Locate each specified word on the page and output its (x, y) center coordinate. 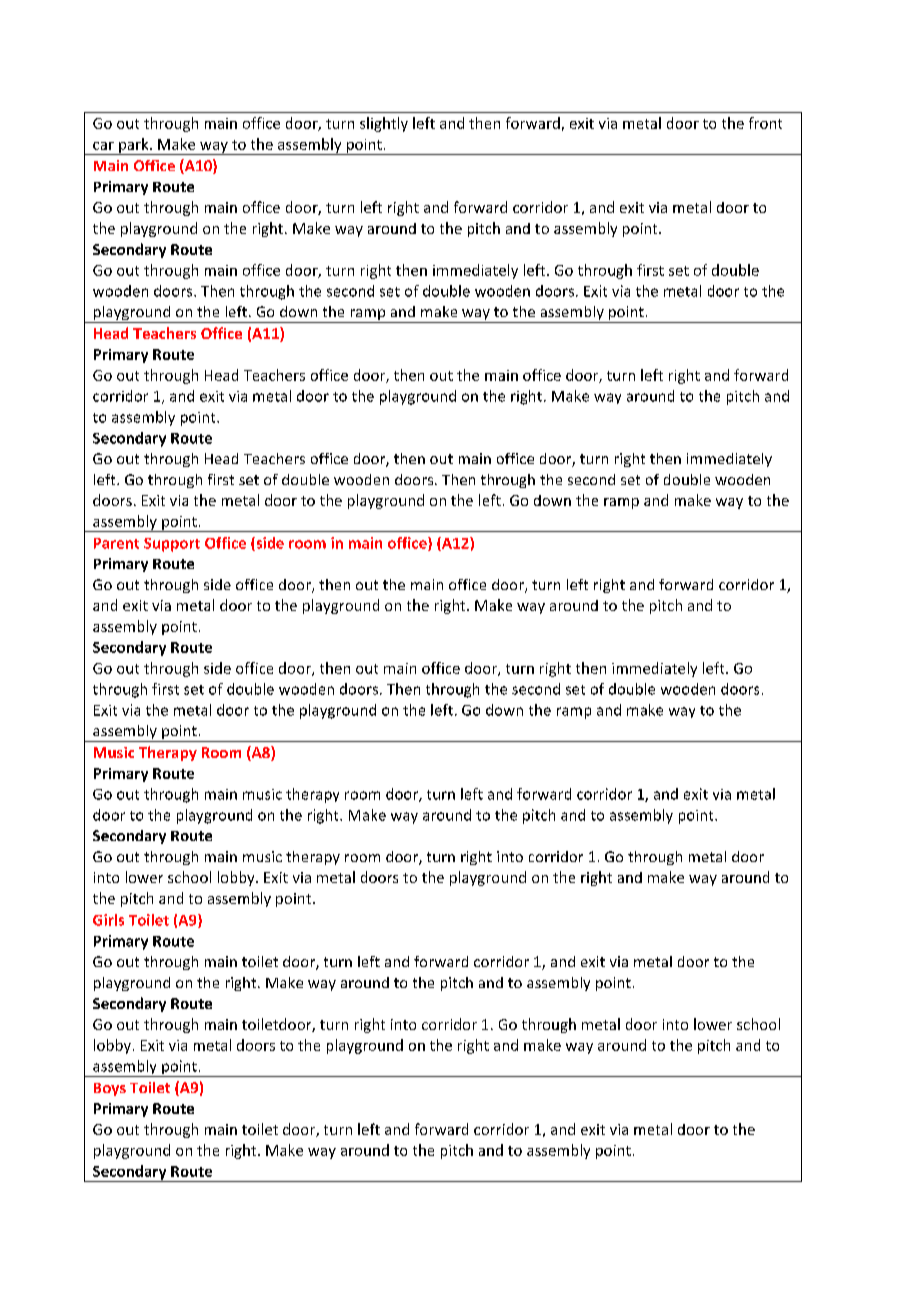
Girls (108, 920)
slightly (384, 124)
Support (172, 545)
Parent (116, 543)
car (103, 146)
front (765, 123)
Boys (110, 1089)
